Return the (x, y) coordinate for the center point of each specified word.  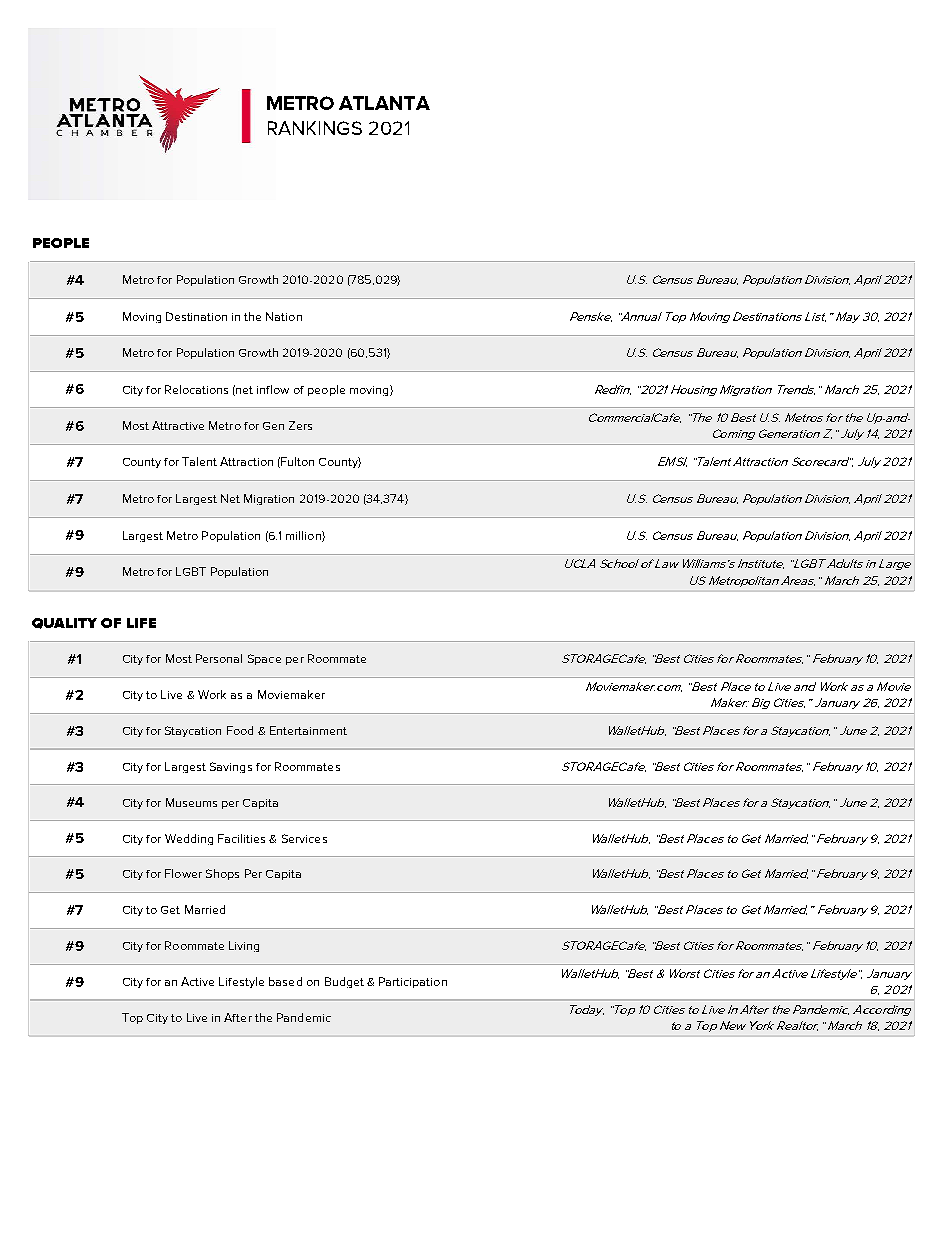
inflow (273, 389)
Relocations (196, 389)
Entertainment (308, 730)
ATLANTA (384, 103)
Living (244, 946)
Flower (183, 873)
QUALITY (64, 623)
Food (240, 730)
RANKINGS (315, 128)
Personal (219, 658)
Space (264, 659)
